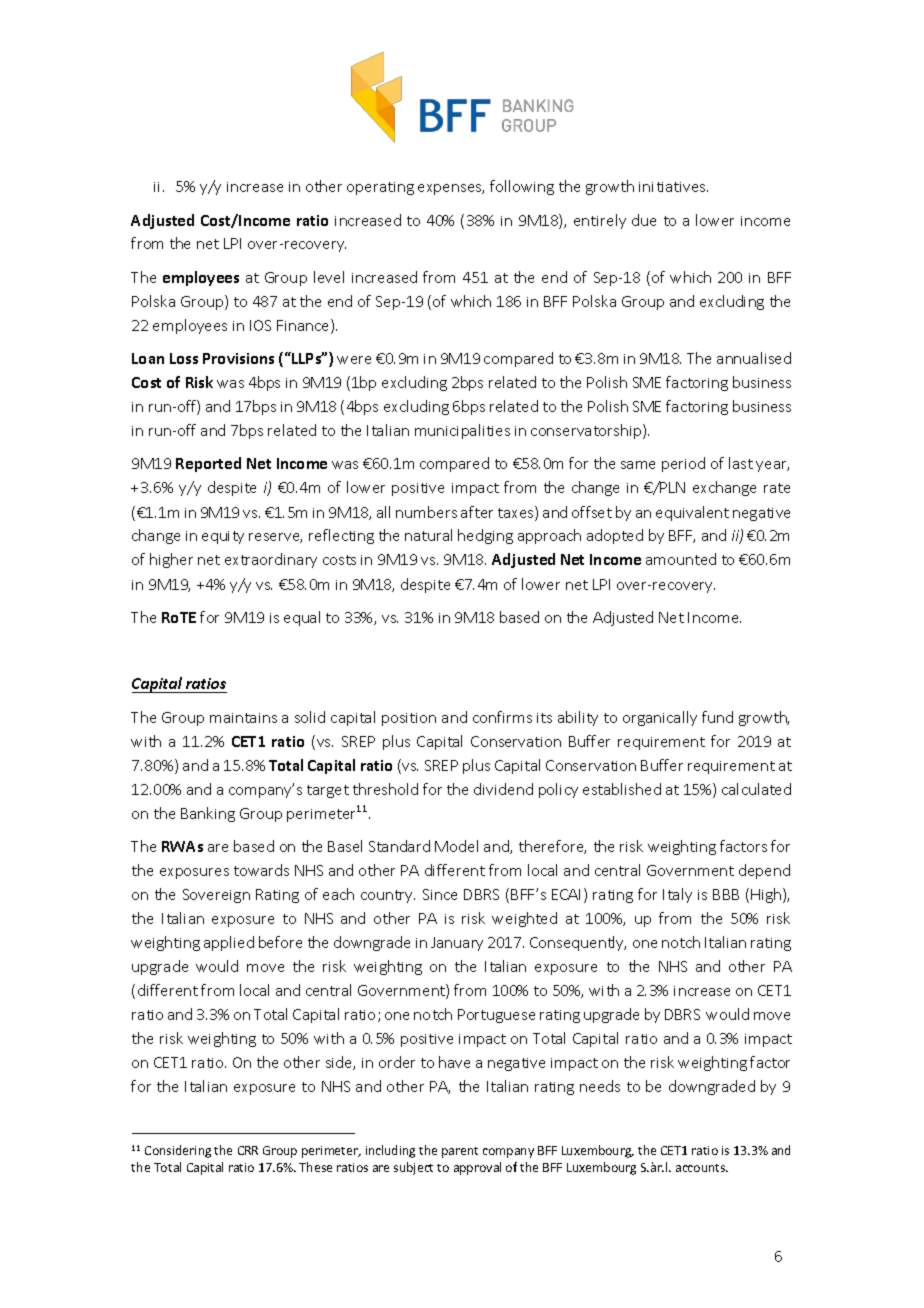  I want to click on accounts, so click(702, 1168).
